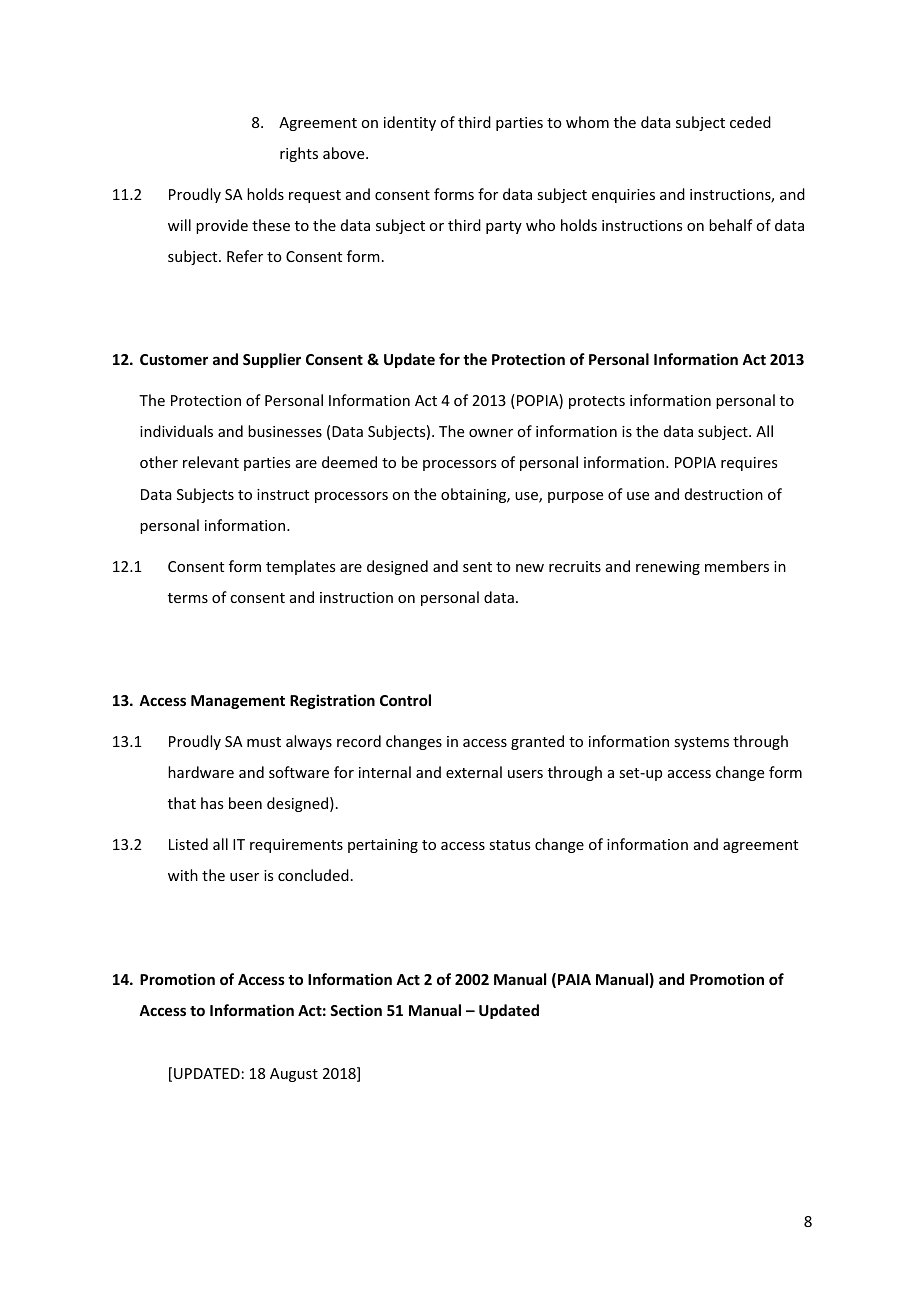  What do you see at coordinates (188, 598) in the screenshot?
I see `terms` at bounding box center [188, 598].
